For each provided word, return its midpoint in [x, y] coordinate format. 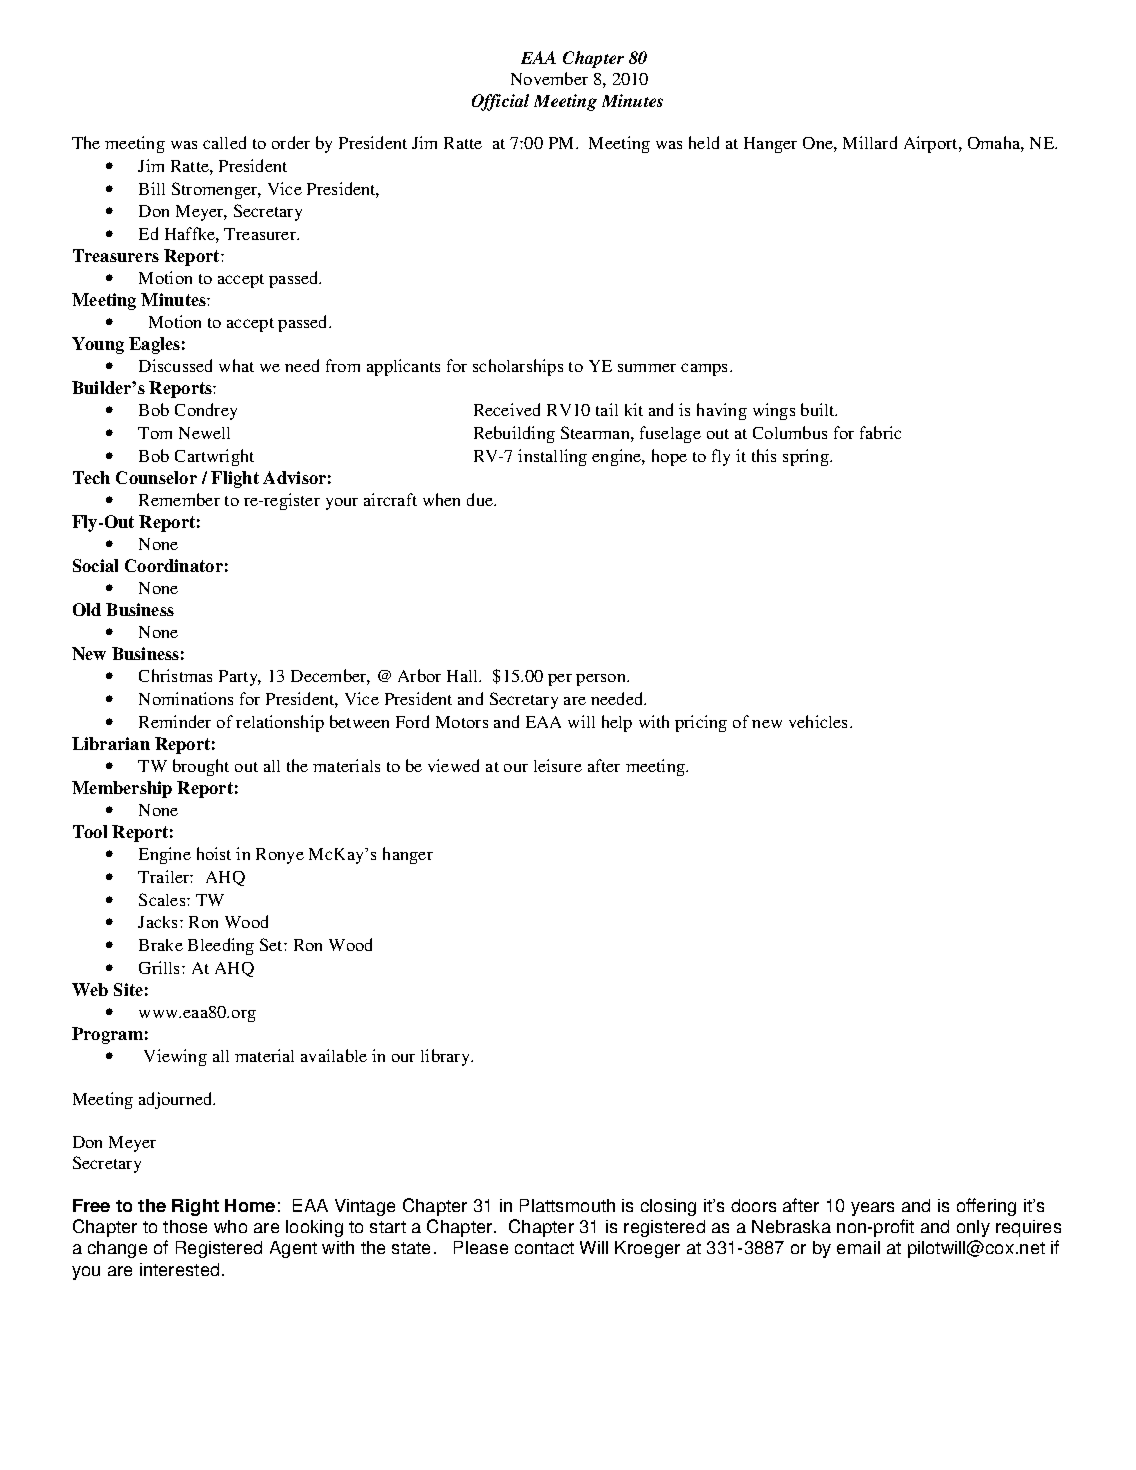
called [224, 142]
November [549, 78]
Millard [870, 142]
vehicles [820, 721]
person [602, 680]
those [185, 1226]
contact [544, 1248]
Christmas [175, 675]
